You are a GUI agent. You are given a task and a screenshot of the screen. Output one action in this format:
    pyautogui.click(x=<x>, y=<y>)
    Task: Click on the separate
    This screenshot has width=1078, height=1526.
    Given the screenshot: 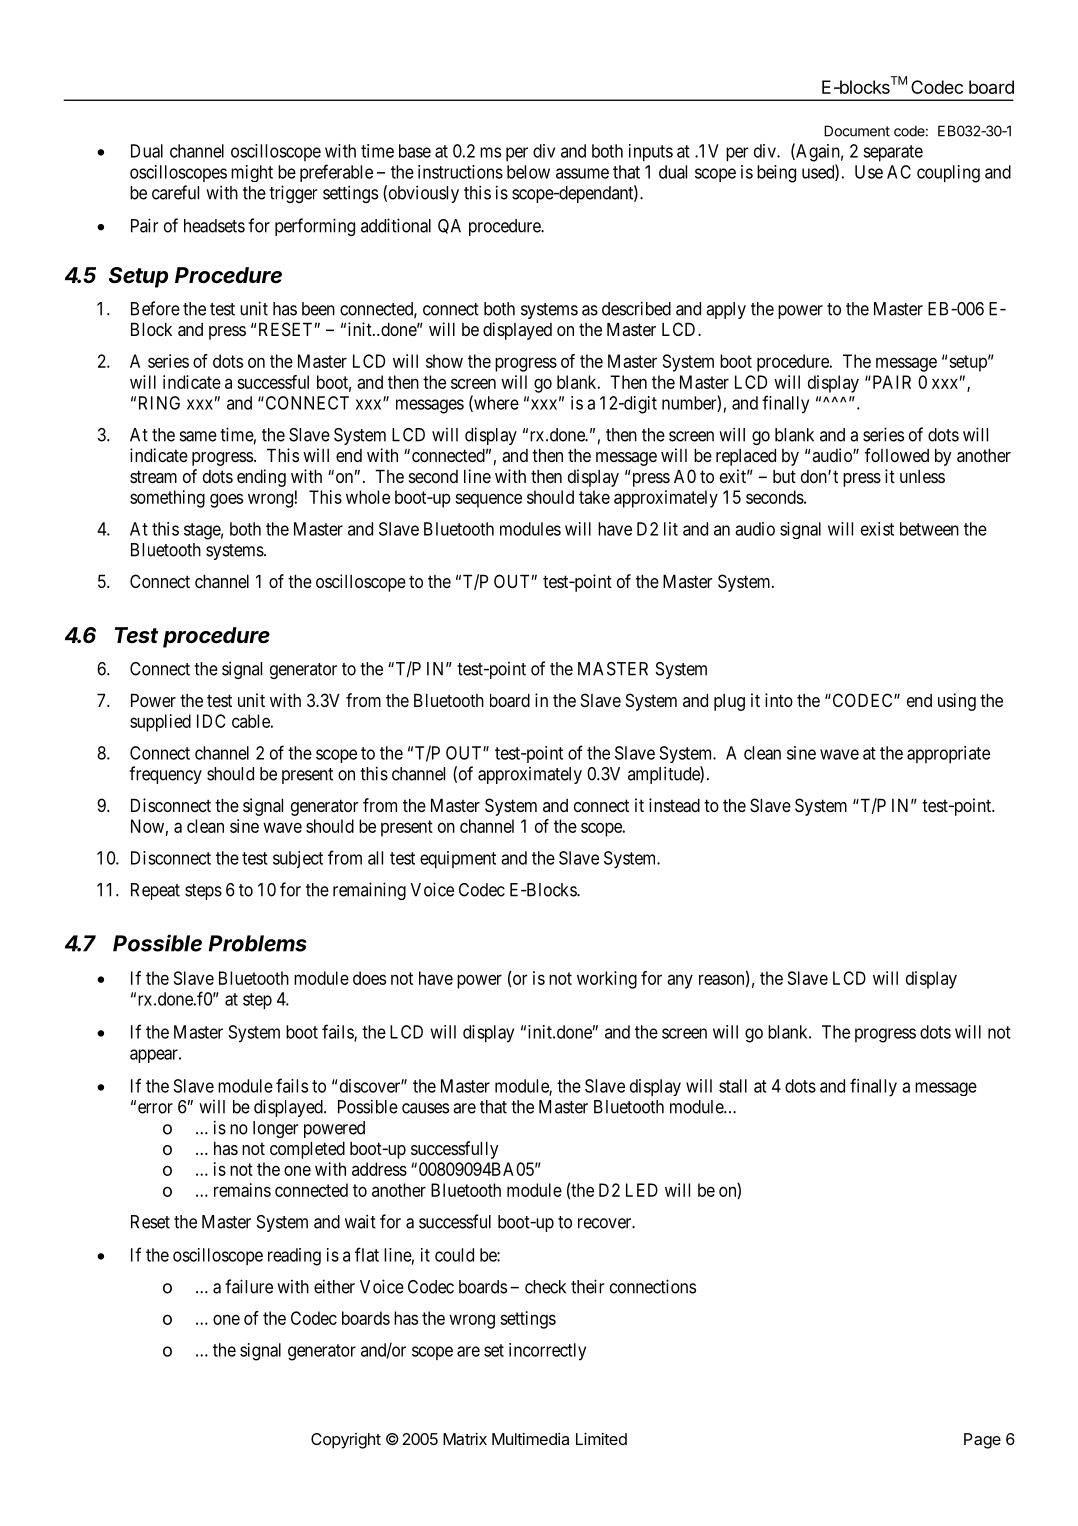 What is the action you would take?
    pyautogui.click(x=893, y=153)
